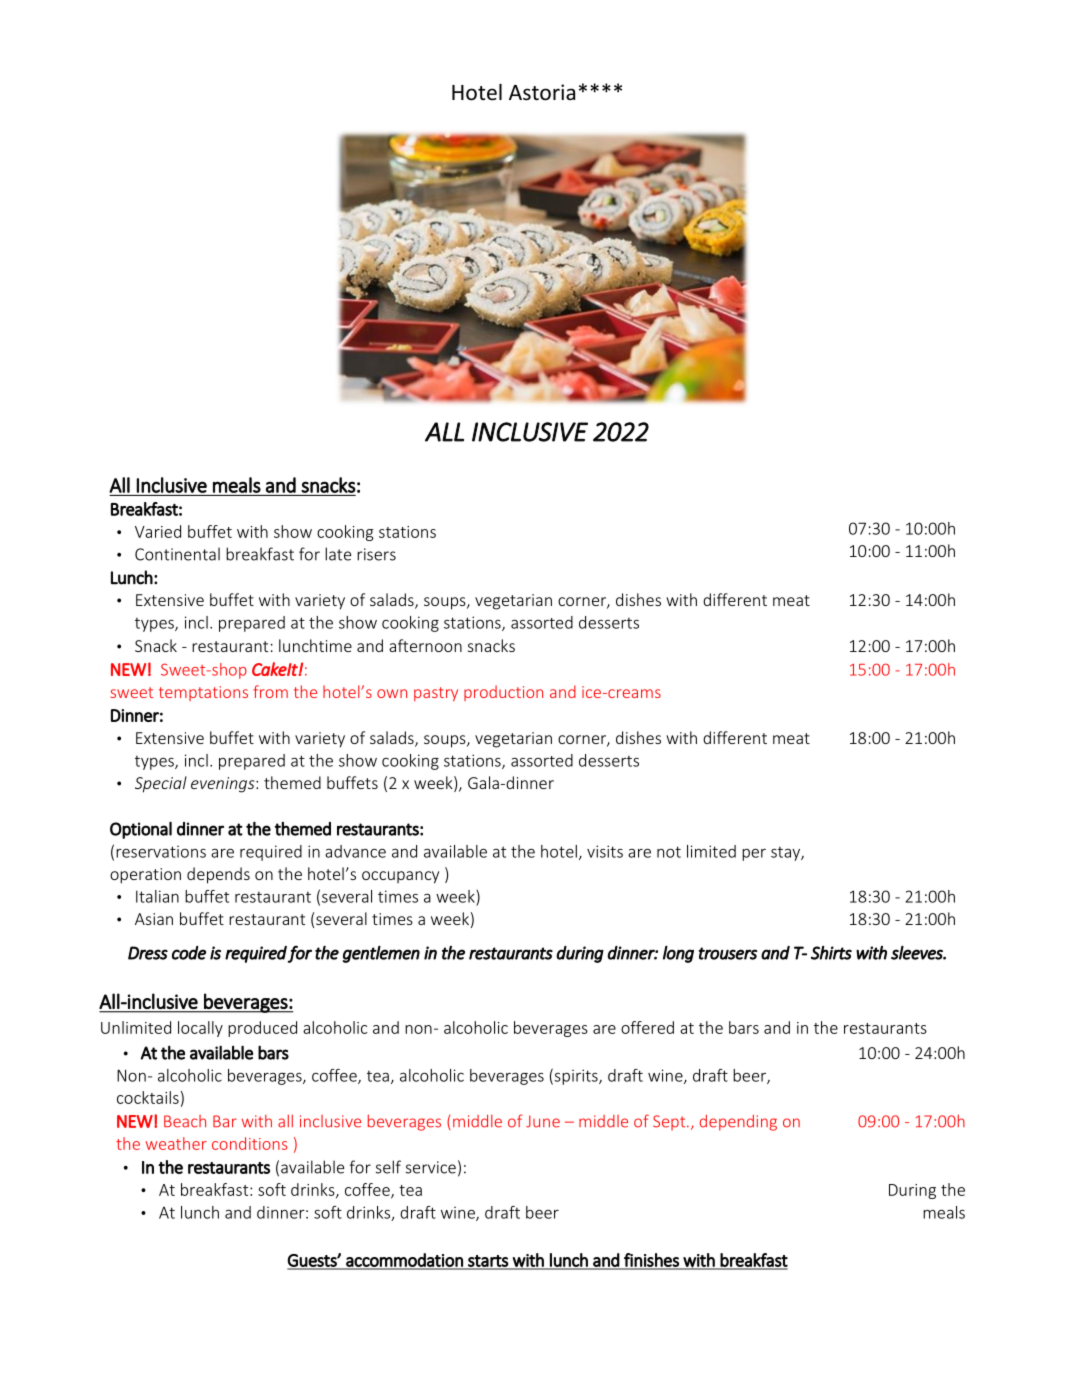 Image resolution: width=1075 pixels, height=1392 pixels. I want to click on production, so click(503, 693).
